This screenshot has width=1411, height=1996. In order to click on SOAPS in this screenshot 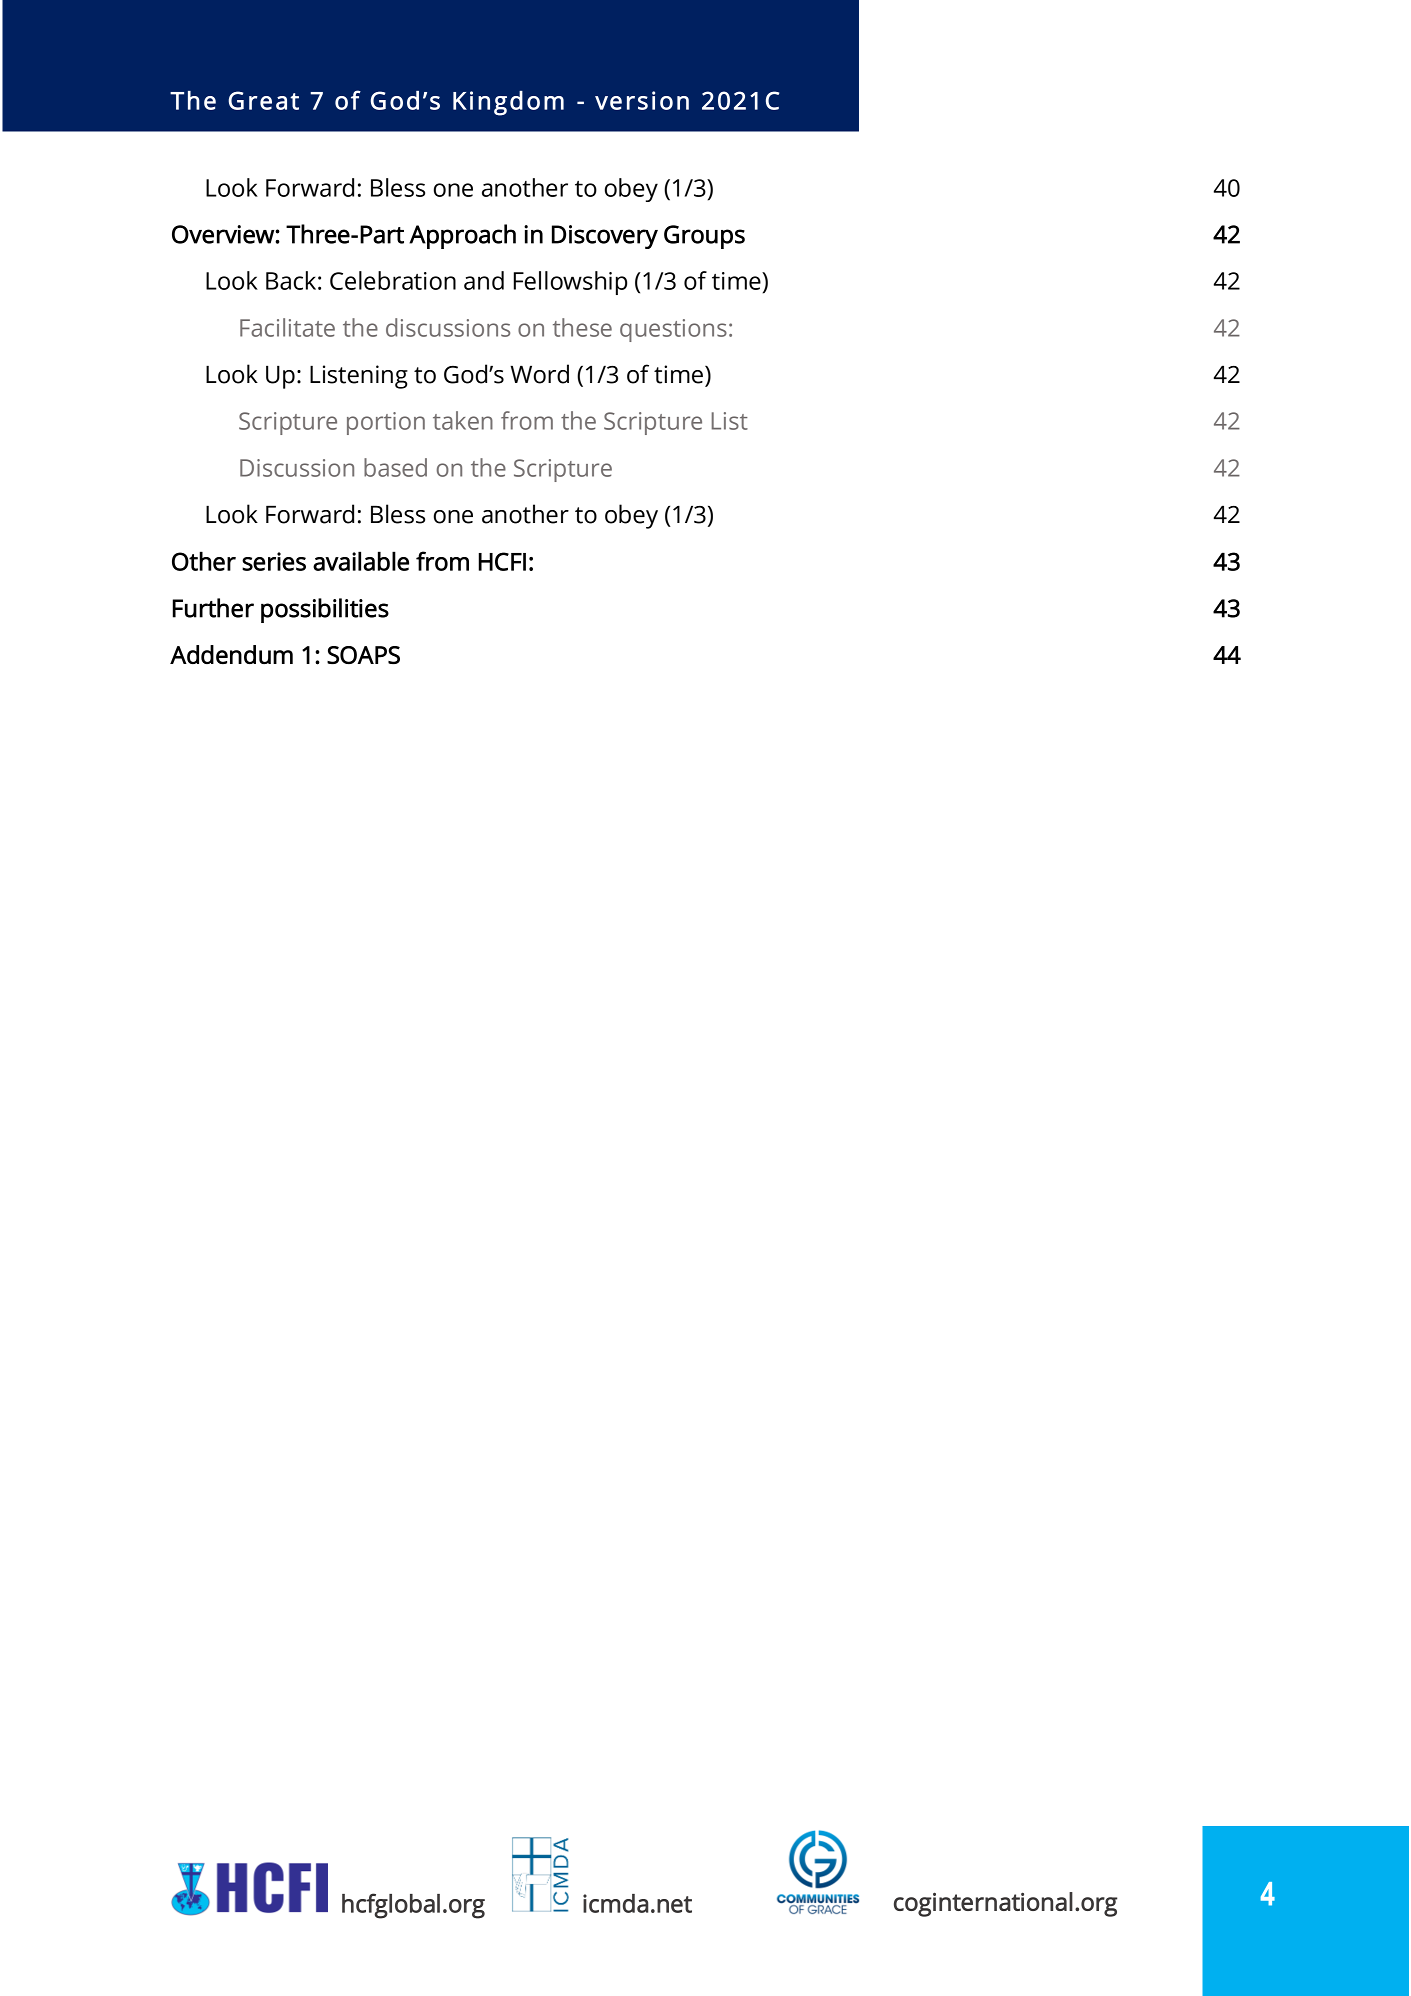, I will do `click(363, 655)`.
